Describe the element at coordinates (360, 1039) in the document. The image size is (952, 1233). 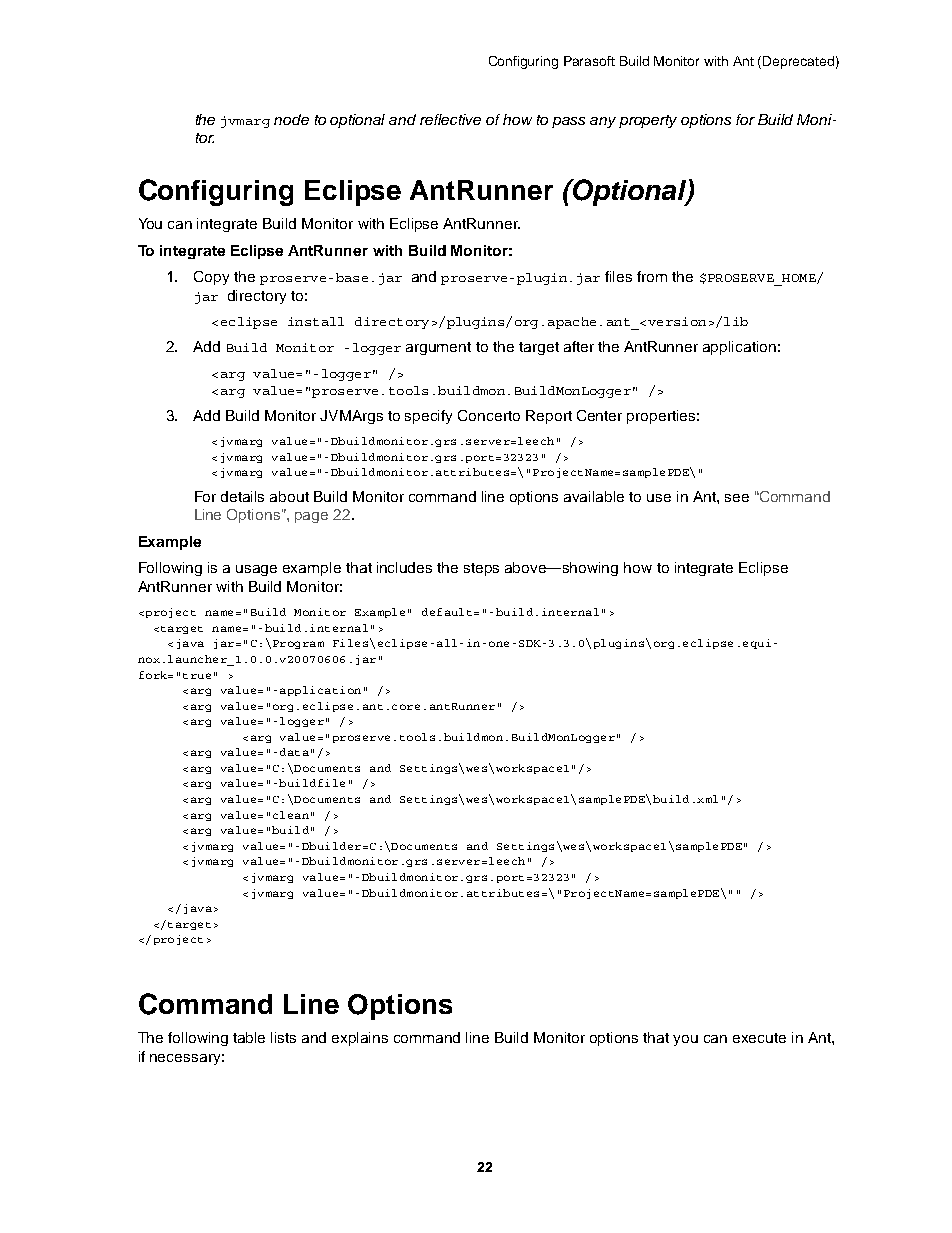
I see `explains` at that location.
